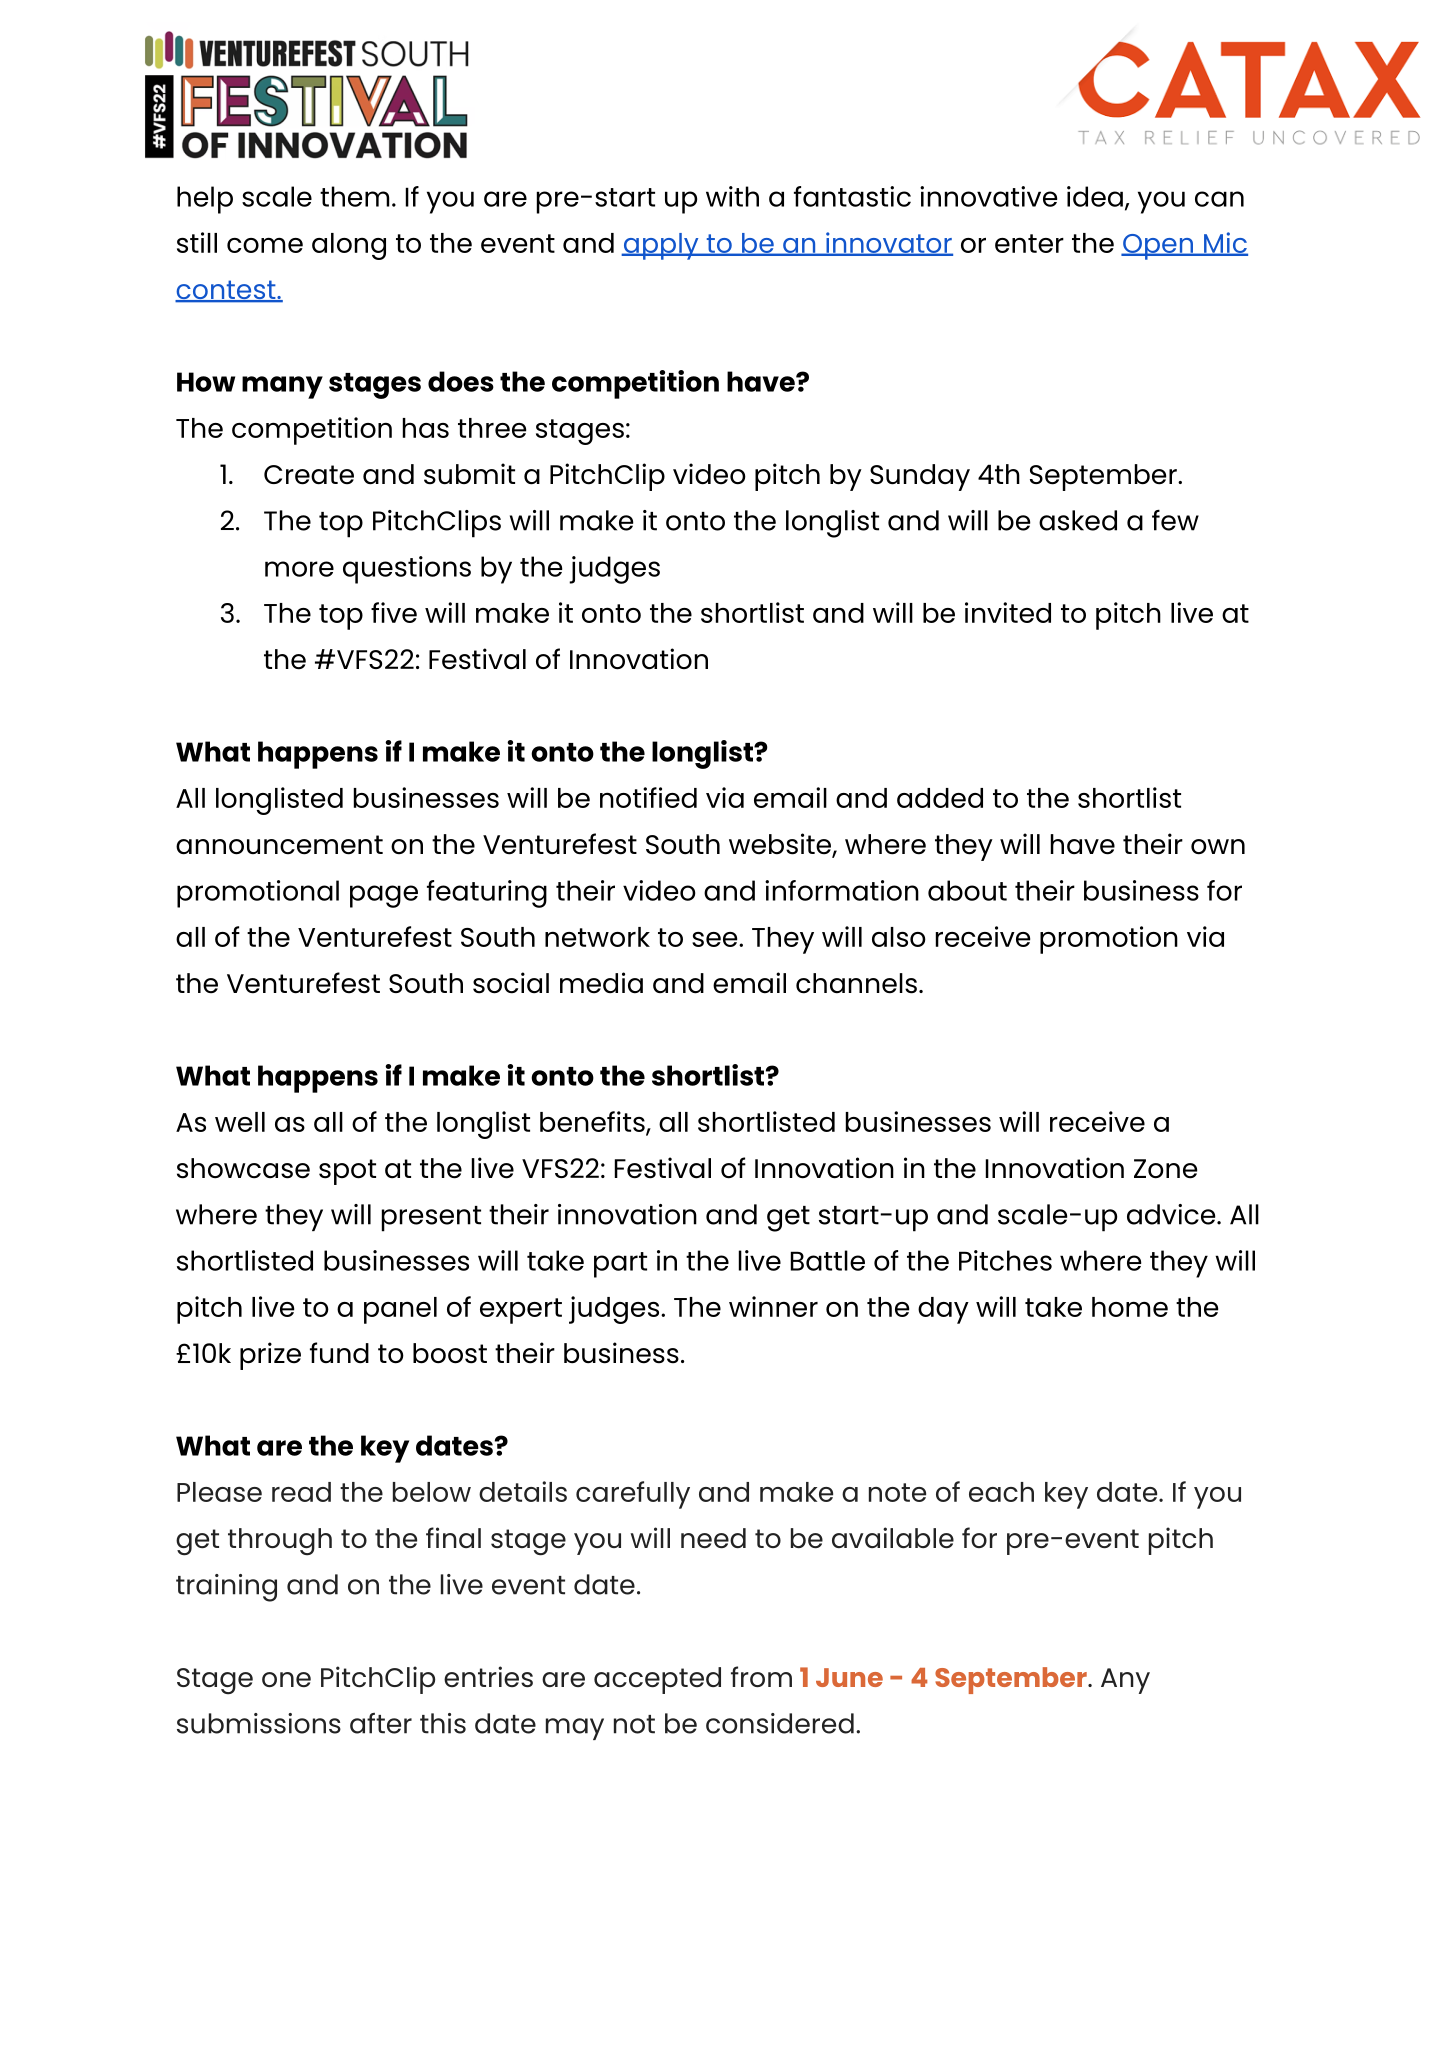 The height and width of the page is (2053, 1453). Describe the element at coordinates (849, 1677) in the page. I see `June` at that location.
